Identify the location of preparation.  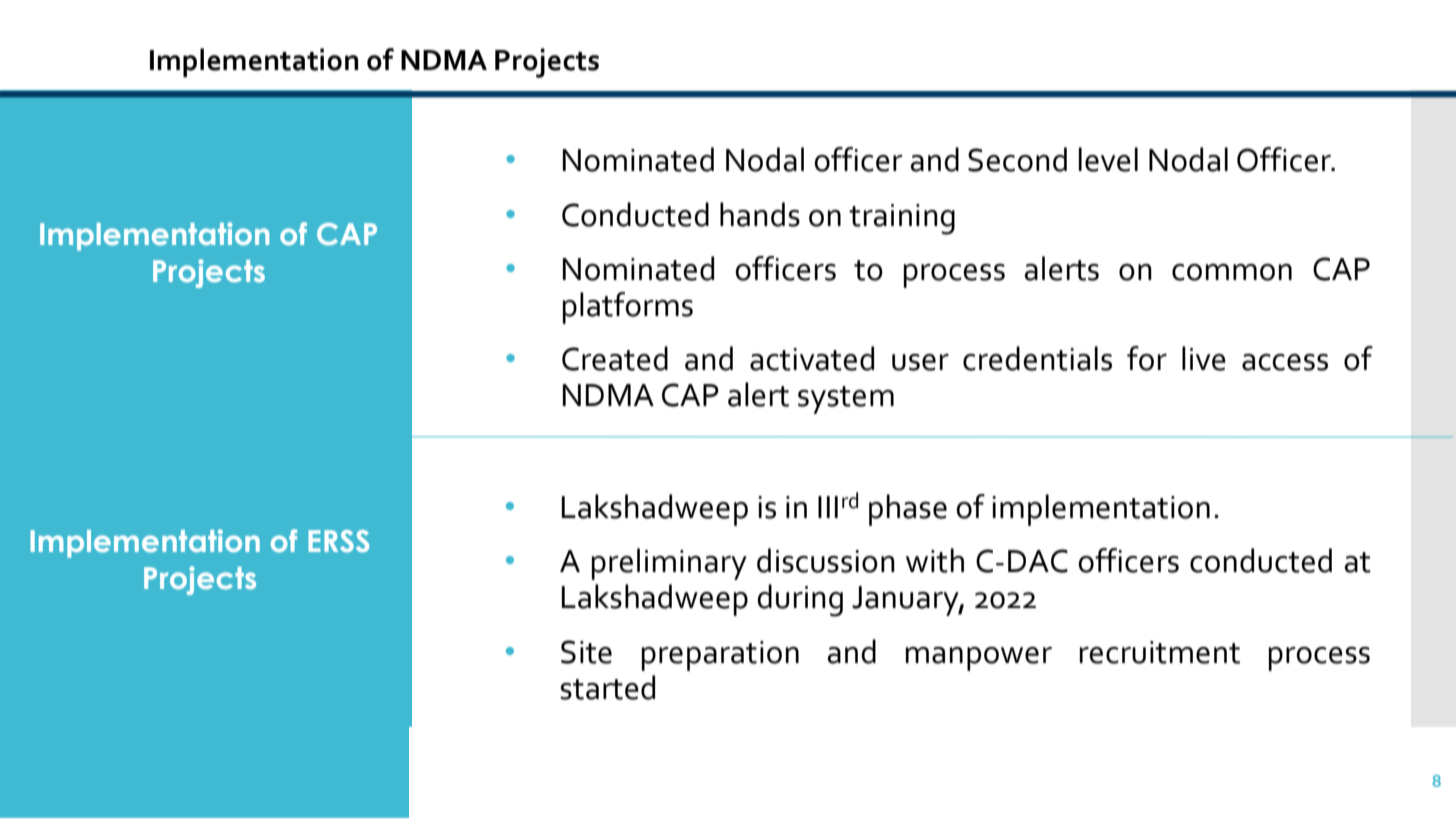
(720, 656).
